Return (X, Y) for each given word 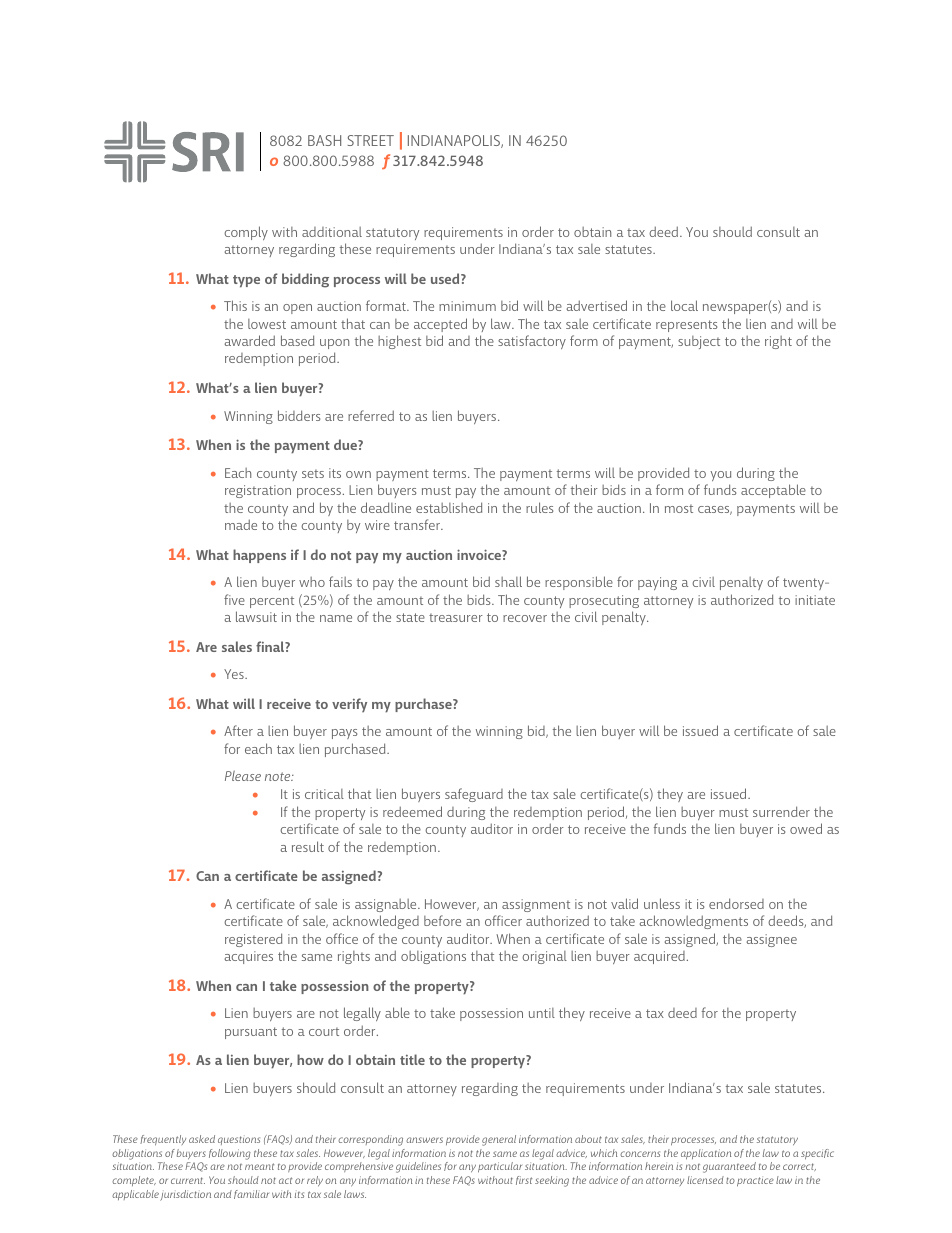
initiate (815, 600)
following (230, 1154)
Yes (235, 674)
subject (699, 342)
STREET (371, 140)
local (684, 305)
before (442, 920)
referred (371, 415)
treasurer (456, 617)
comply (246, 233)
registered (253, 940)
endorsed (736, 903)
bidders (299, 415)
